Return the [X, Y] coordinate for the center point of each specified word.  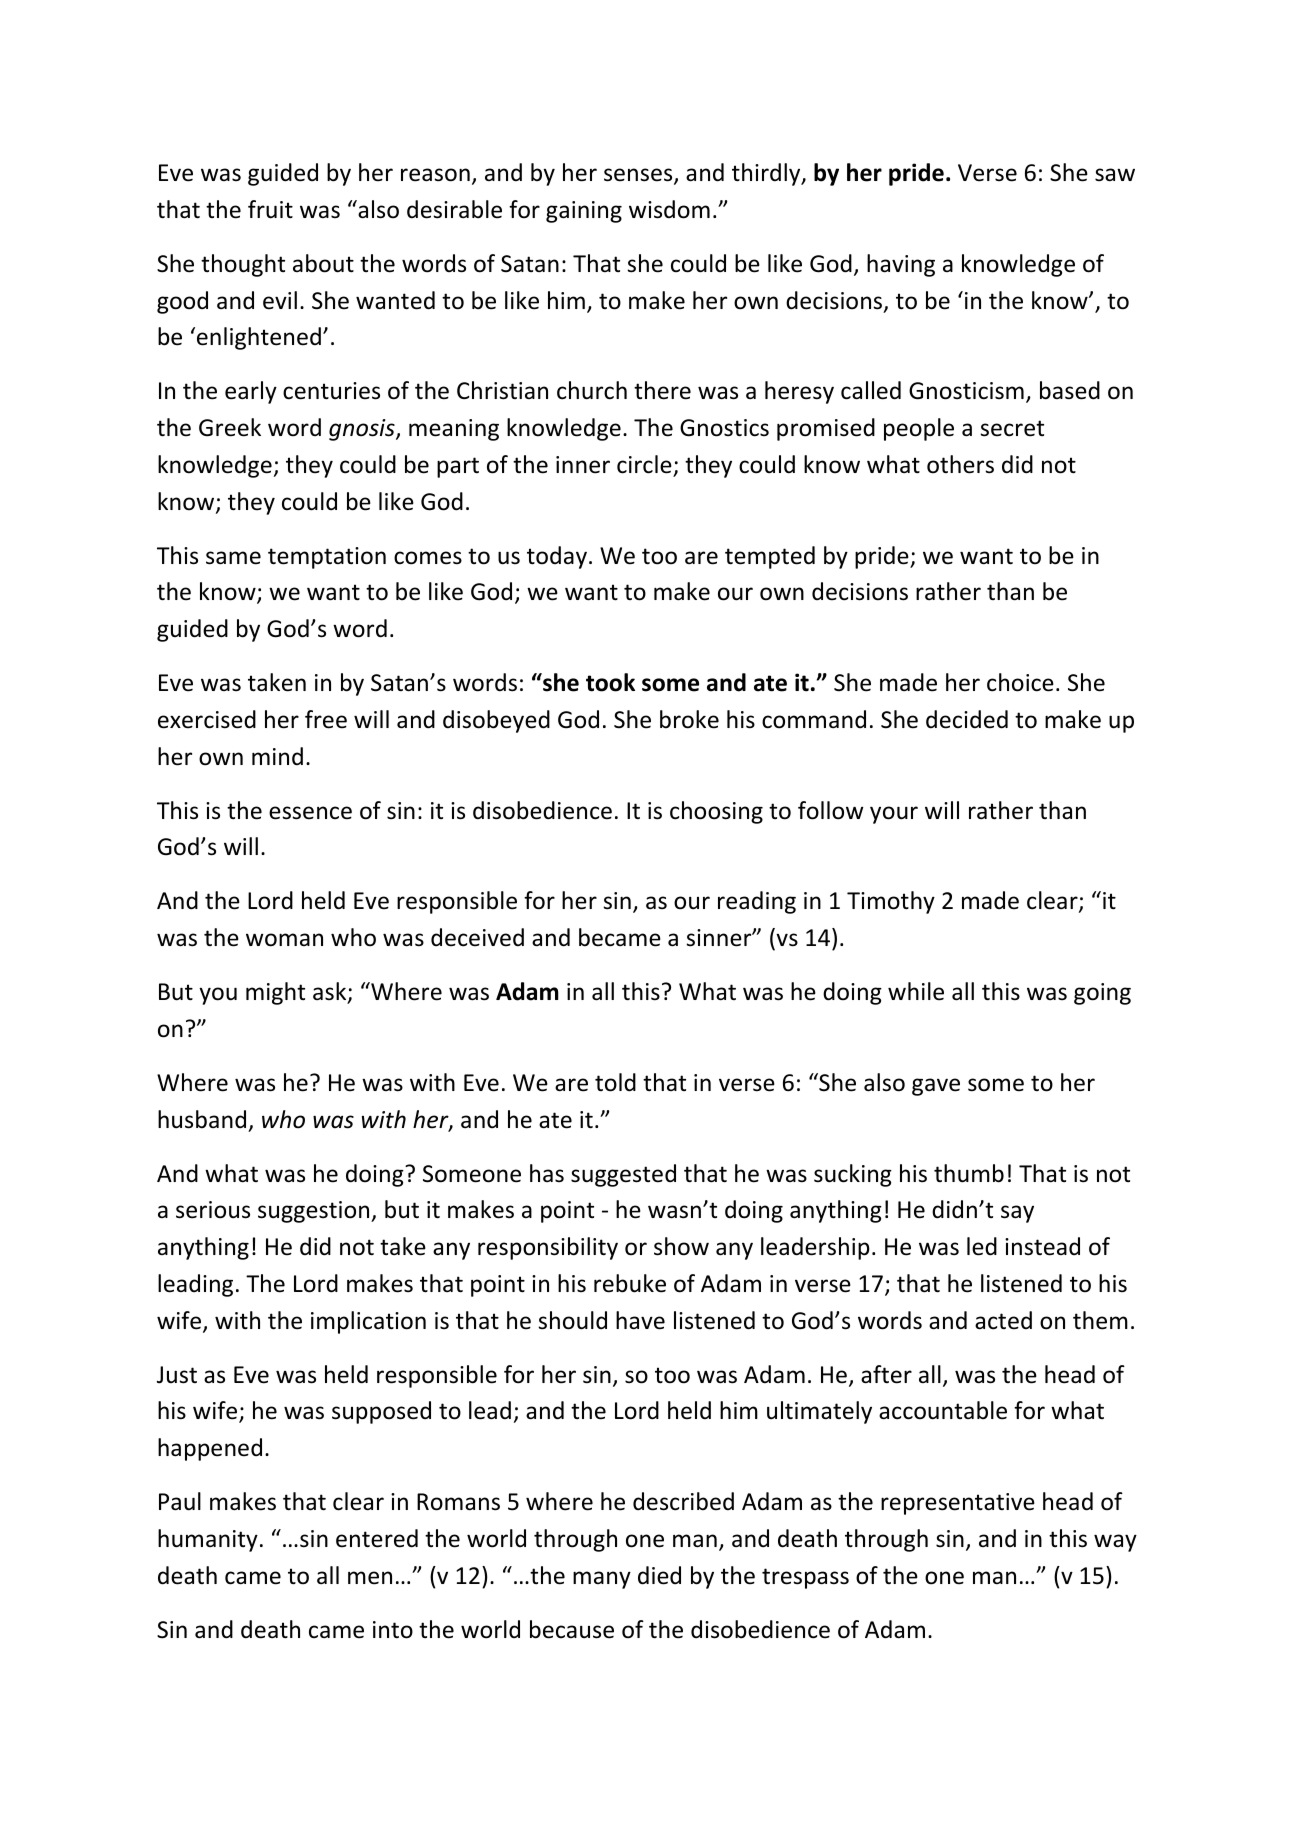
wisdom [669, 209]
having [901, 265]
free [326, 719]
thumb [969, 1173]
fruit [270, 209]
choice [1020, 682]
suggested [623, 1175]
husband [202, 1119]
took [610, 682]
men [370, 1578]
